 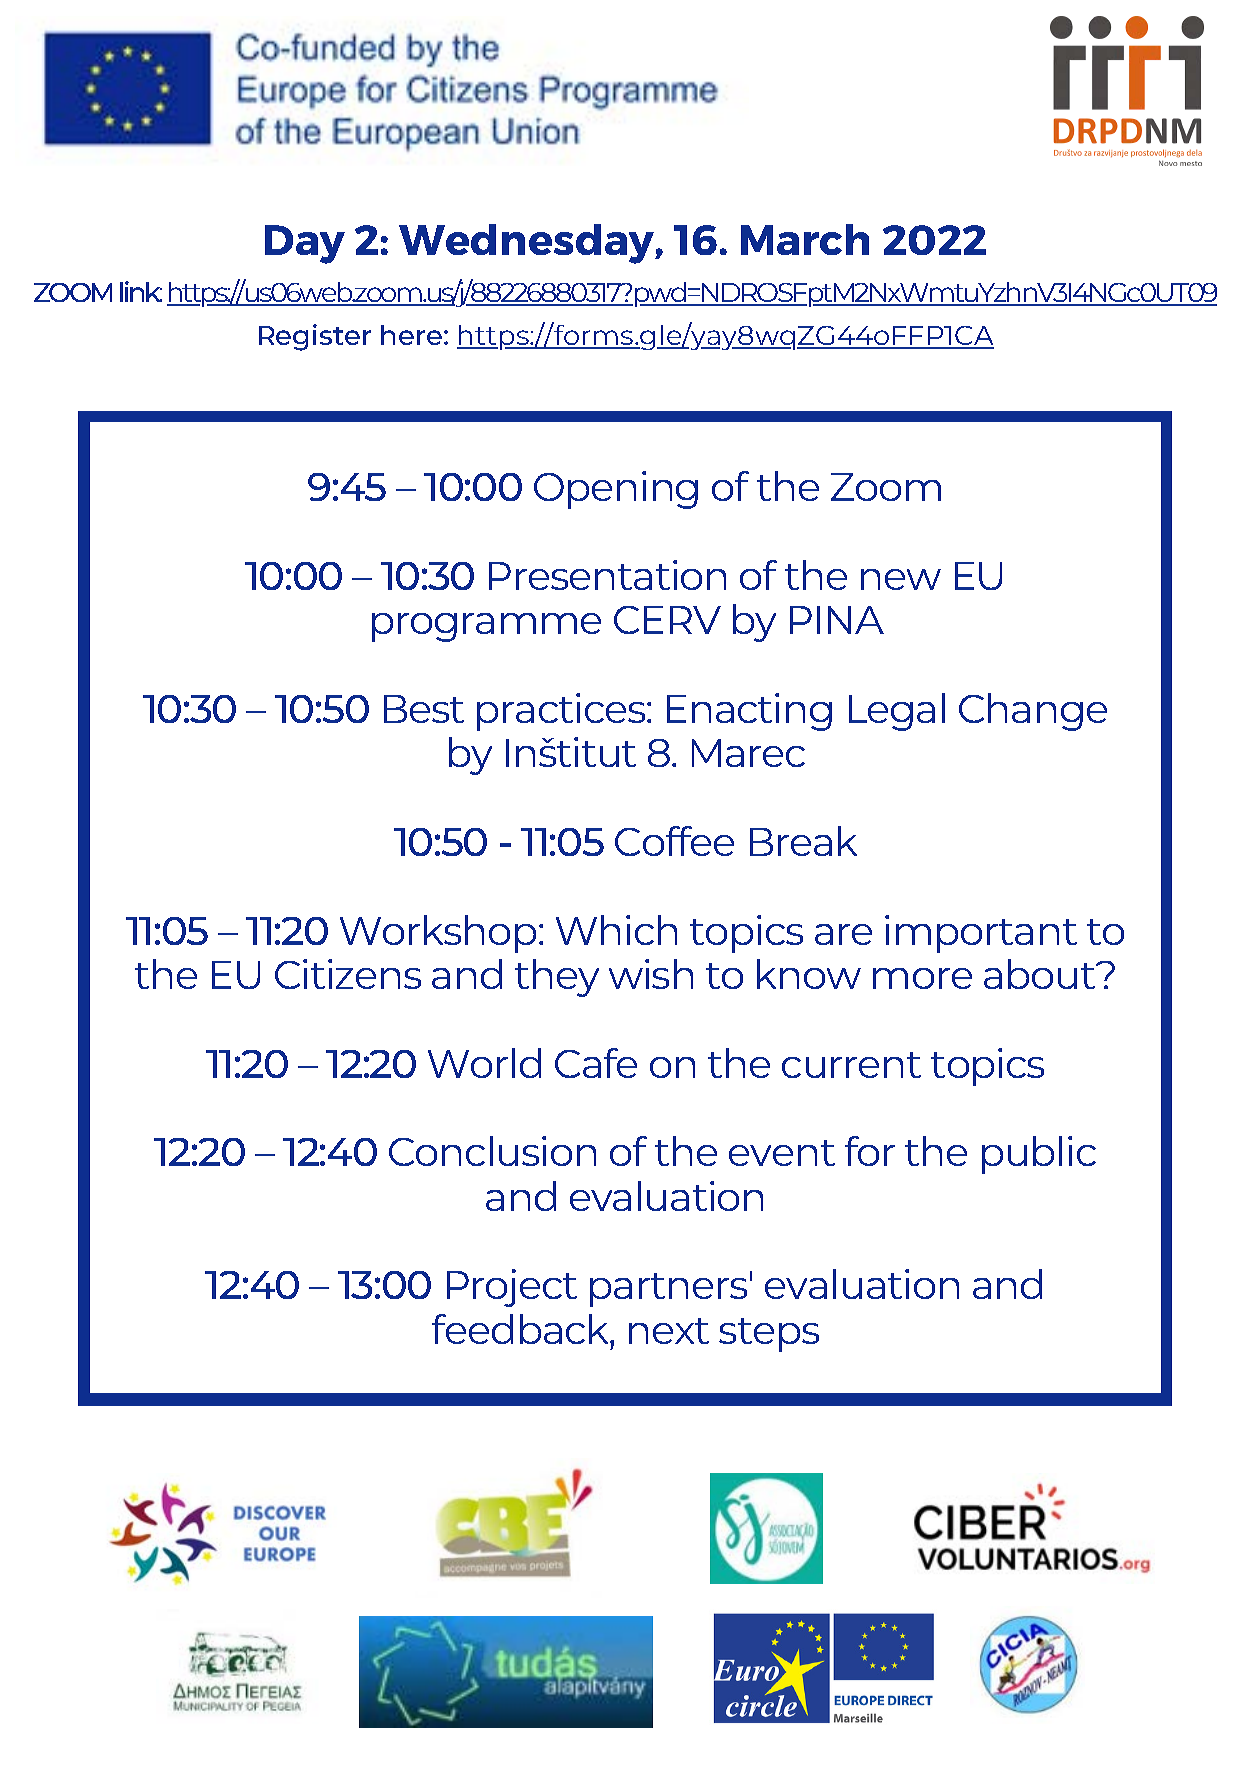 What do you see at coordinates (897, 712) in the page?
I see `Legal` at bounding box center [897, 712].
